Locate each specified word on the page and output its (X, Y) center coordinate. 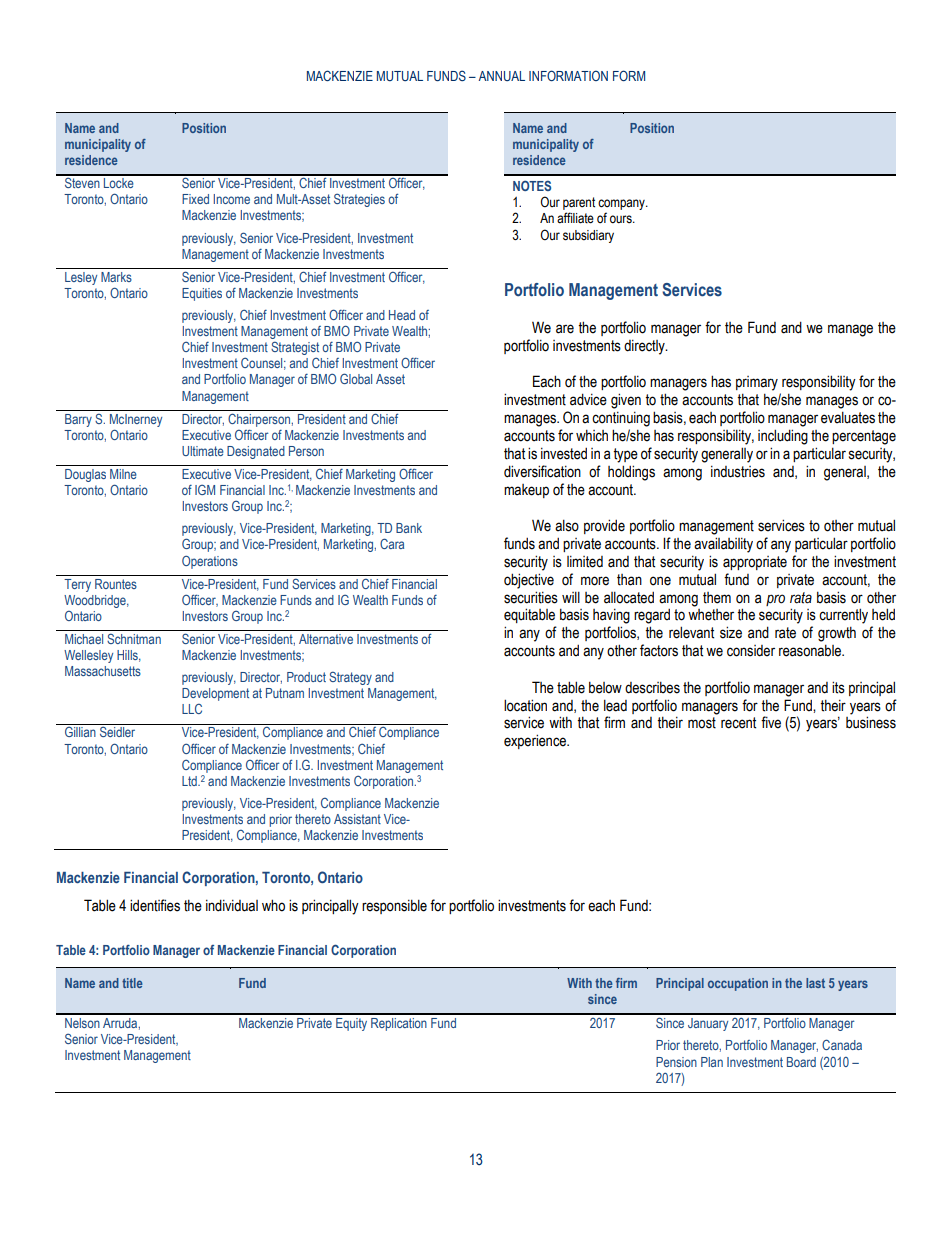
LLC (192, 709)
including (783, 437)
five (771, 722)
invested (564, 453)
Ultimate (203, 451)
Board (801, 1062)
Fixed (195, 199)
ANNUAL (502, 76)
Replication (399, 1024)
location (525, 705)
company (622, 206)
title (132, 983)
